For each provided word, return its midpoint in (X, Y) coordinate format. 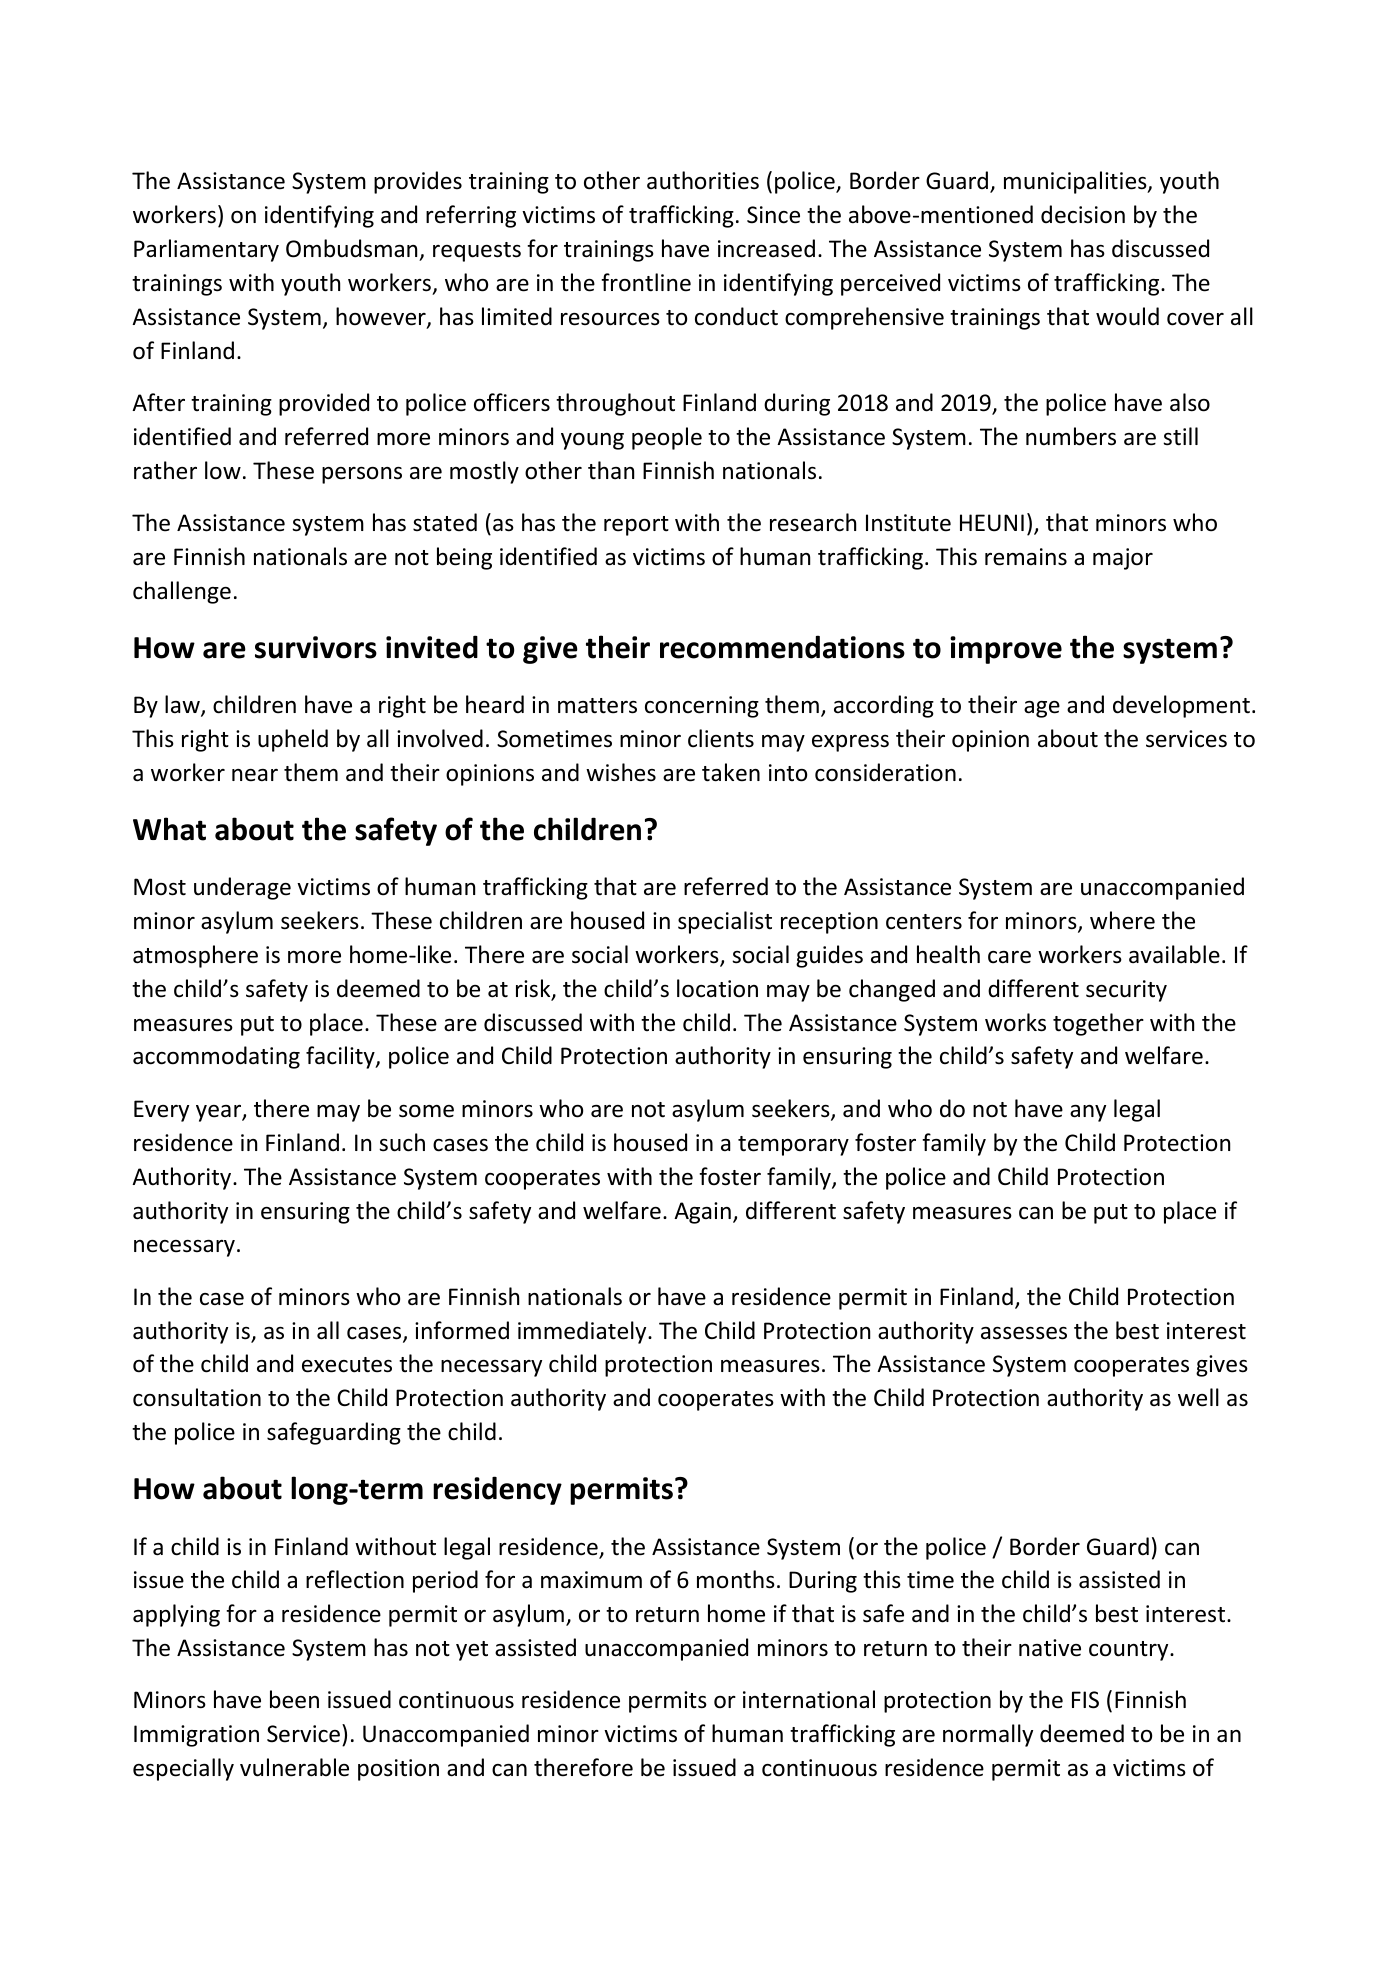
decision (1083, 214)
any (1088, 1113)
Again (702, 1213)
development (1181, 706)
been (294, 1699)
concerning (702, 707)
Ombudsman (351, 248)
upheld (293, 740)
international (809, 1699)
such (402, 1142)
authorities (703, 180)
